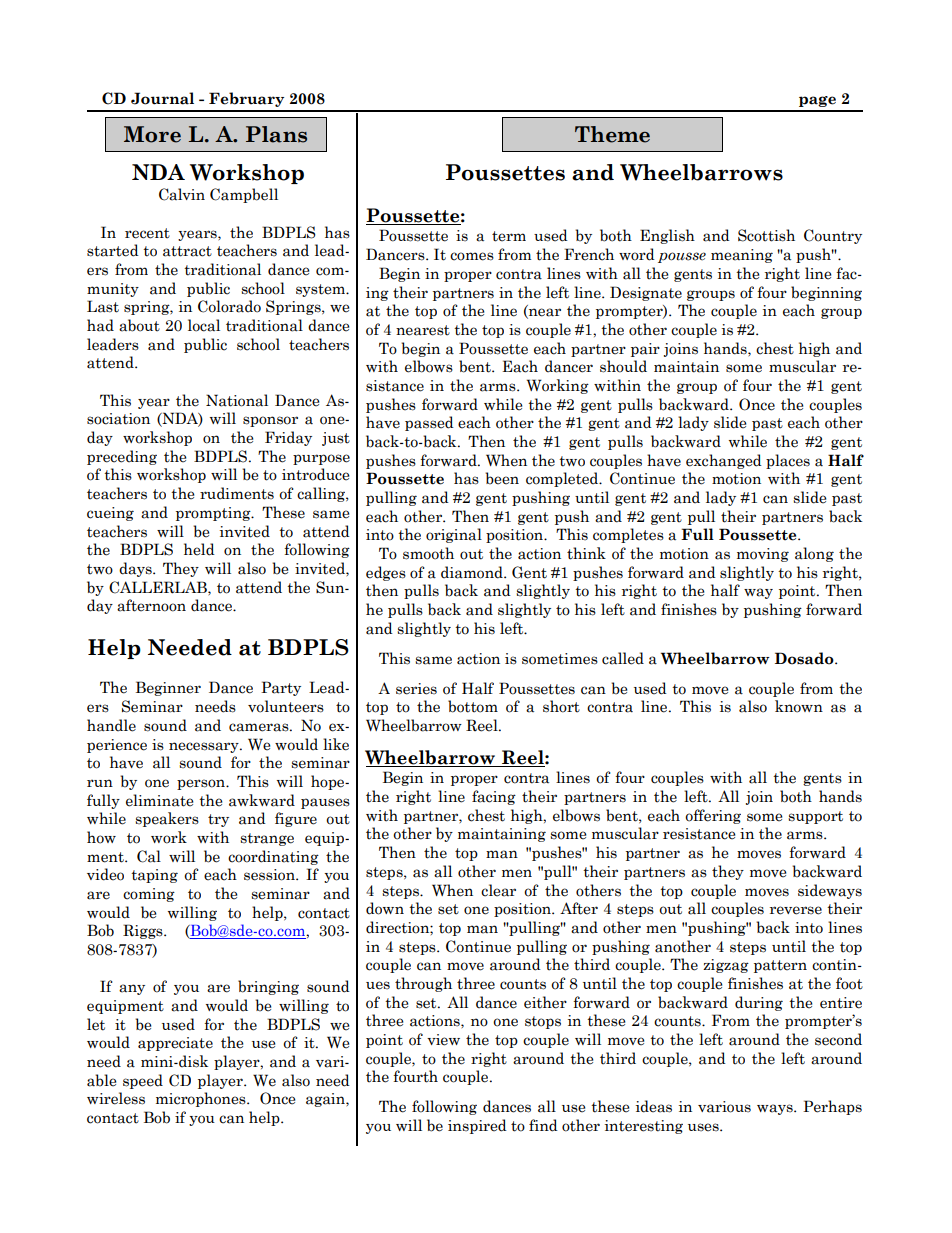 The image size is (952, 1233). I want to click on pair, so click(645, 350).
